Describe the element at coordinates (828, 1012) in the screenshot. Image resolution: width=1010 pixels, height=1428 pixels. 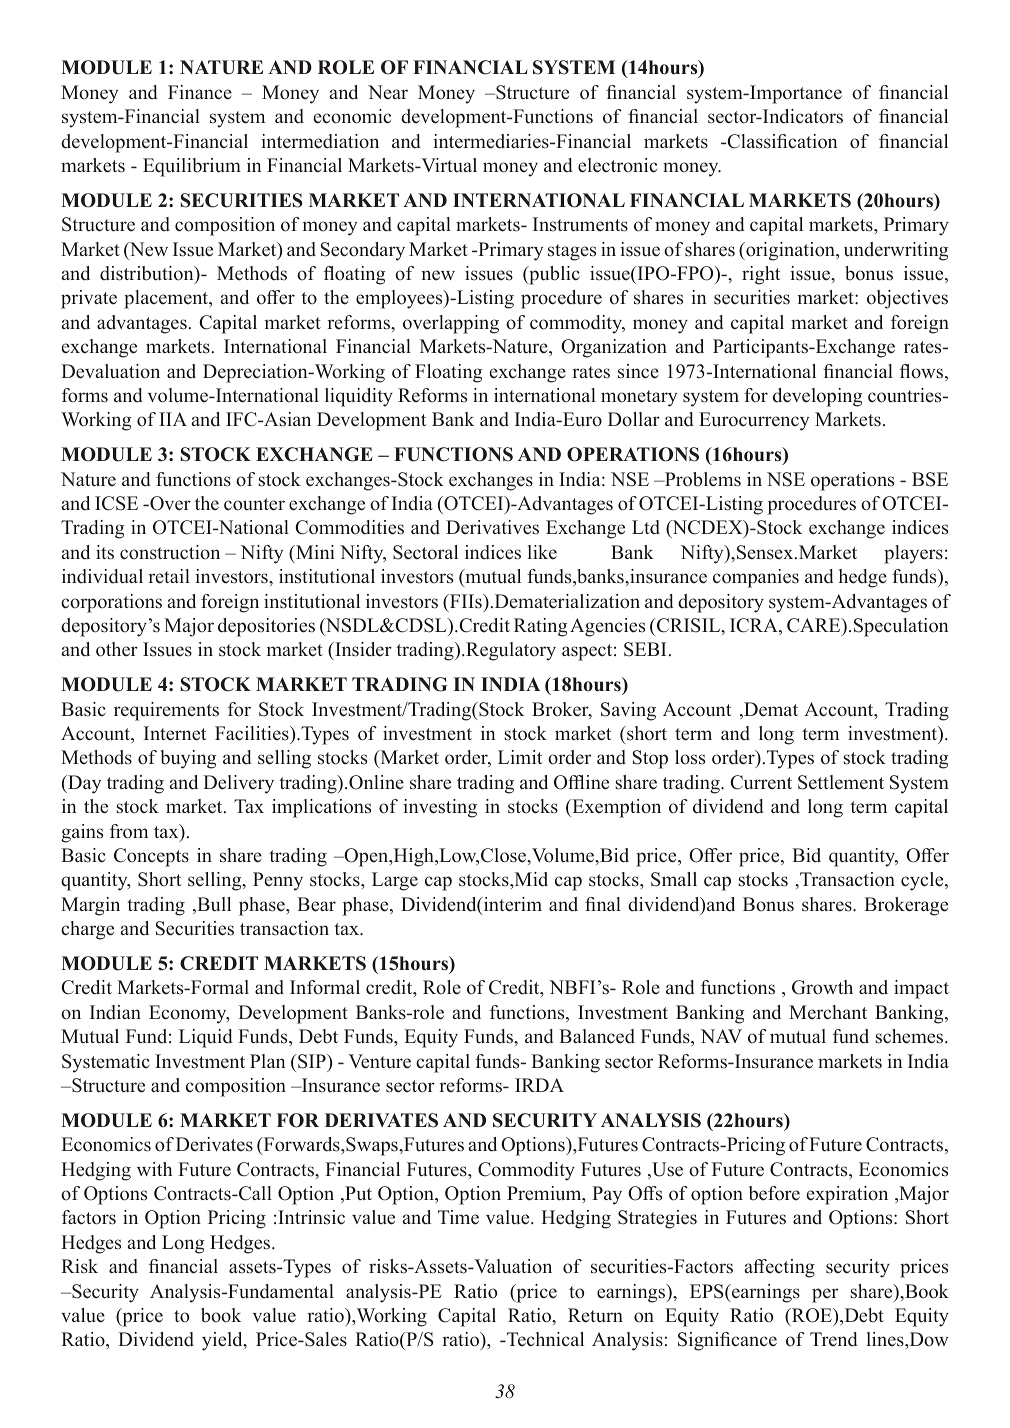
I see `Merchant` at that location.
